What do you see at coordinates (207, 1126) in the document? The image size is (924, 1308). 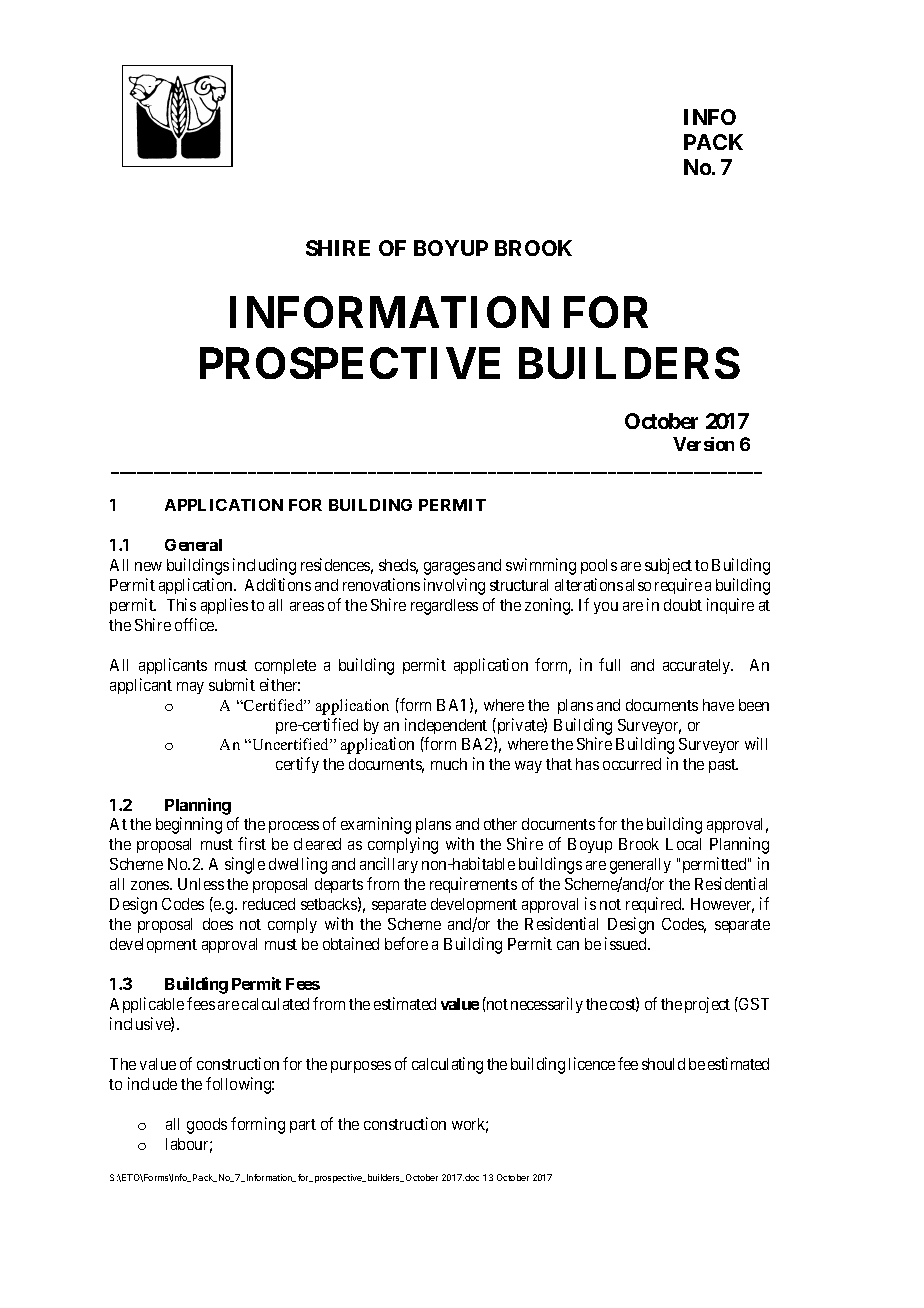 I see `goods` at bounding box center [207, 1126].
